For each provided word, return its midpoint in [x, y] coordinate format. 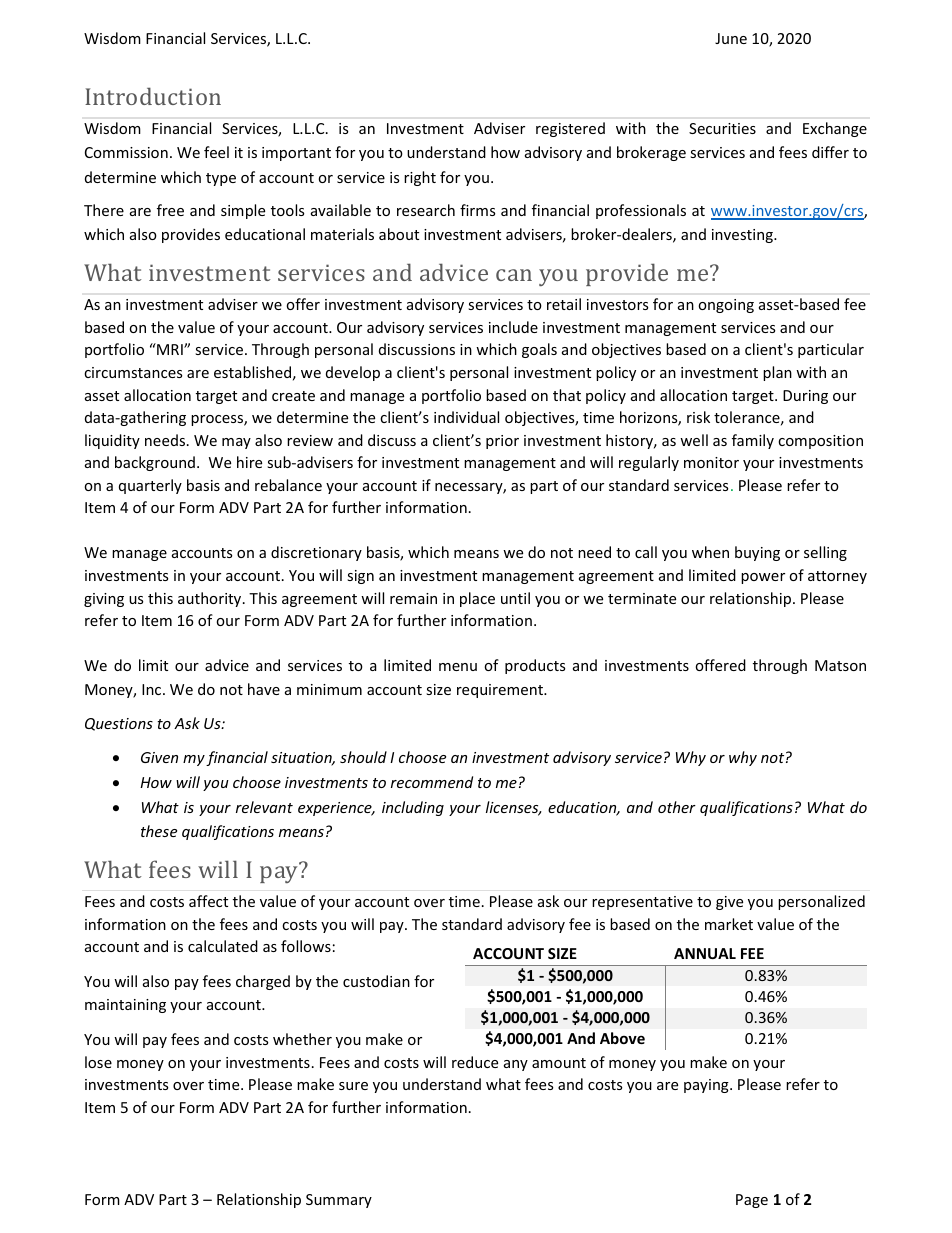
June [731, 38]
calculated [223, 946]
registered [570, 129]
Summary [339, 1201]
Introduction [153, 96]
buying [757, 553]
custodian [376, 981]
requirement [501, 691]
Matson [840, 665]
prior [502, 442]
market [729, 924]
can [514, 275]
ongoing [726, 306]
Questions [119, 724]
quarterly [150, 486]
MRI [170, 349]
